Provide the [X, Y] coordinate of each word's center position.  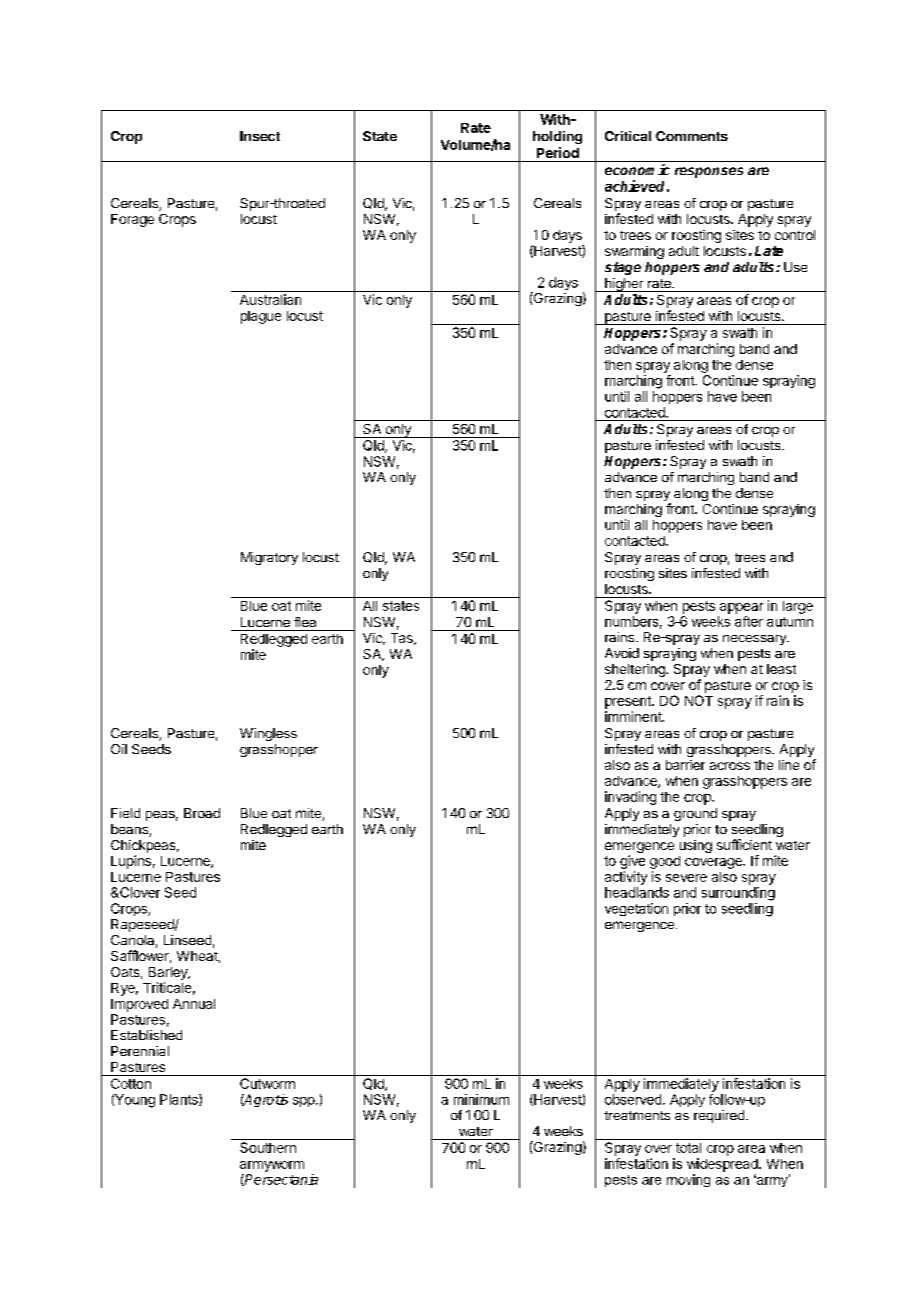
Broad [202, 813]
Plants [180, 1100]
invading [630, 798]
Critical [628, 136]
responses [709, 172]
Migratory [269, 558]
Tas [403, 639]
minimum [481, 1099]
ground [695, 814]
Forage [132, 220]
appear [741, 608]
